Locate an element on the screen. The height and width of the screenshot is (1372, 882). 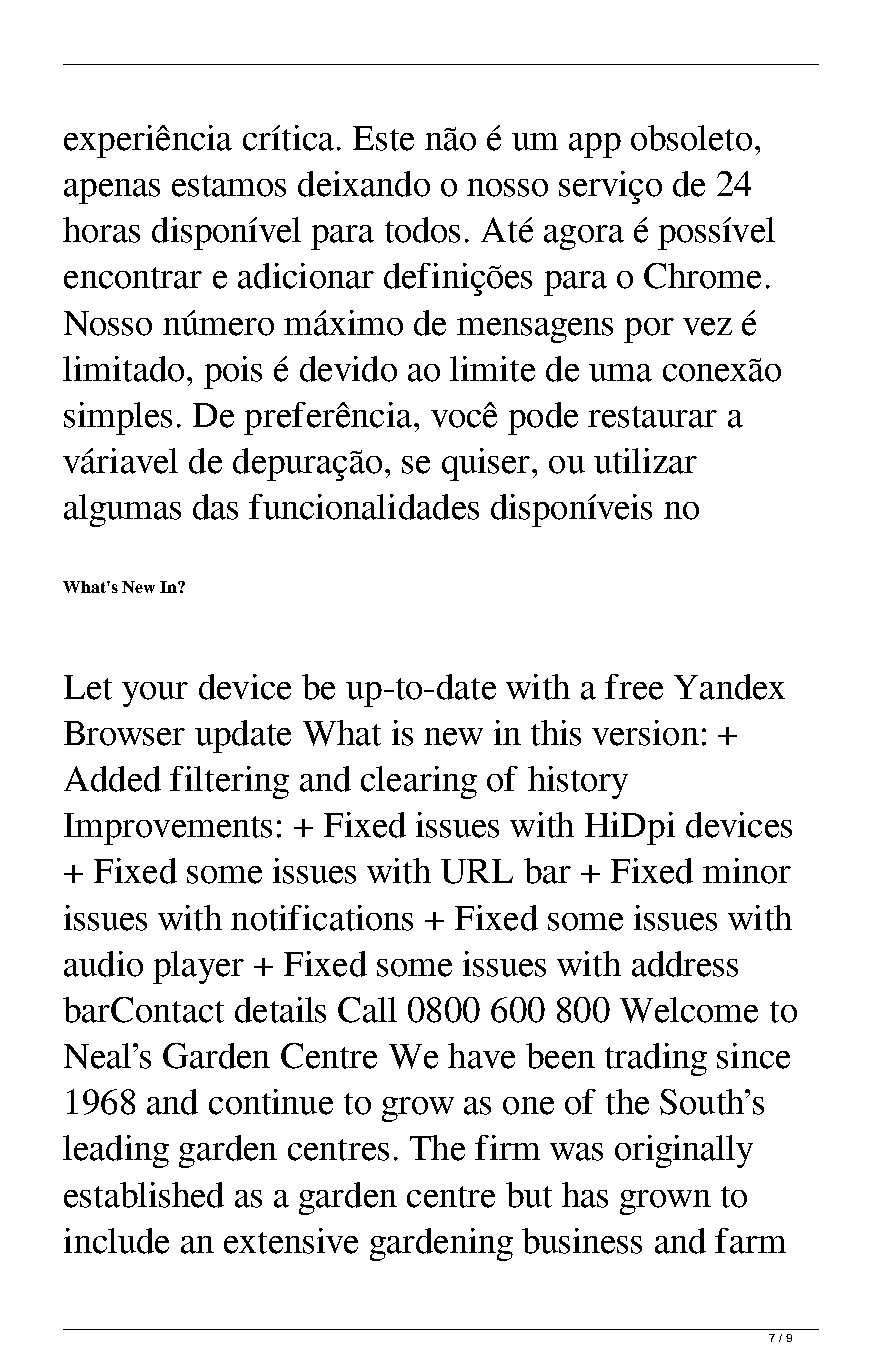
Este is located at coordinates (383, 138).
